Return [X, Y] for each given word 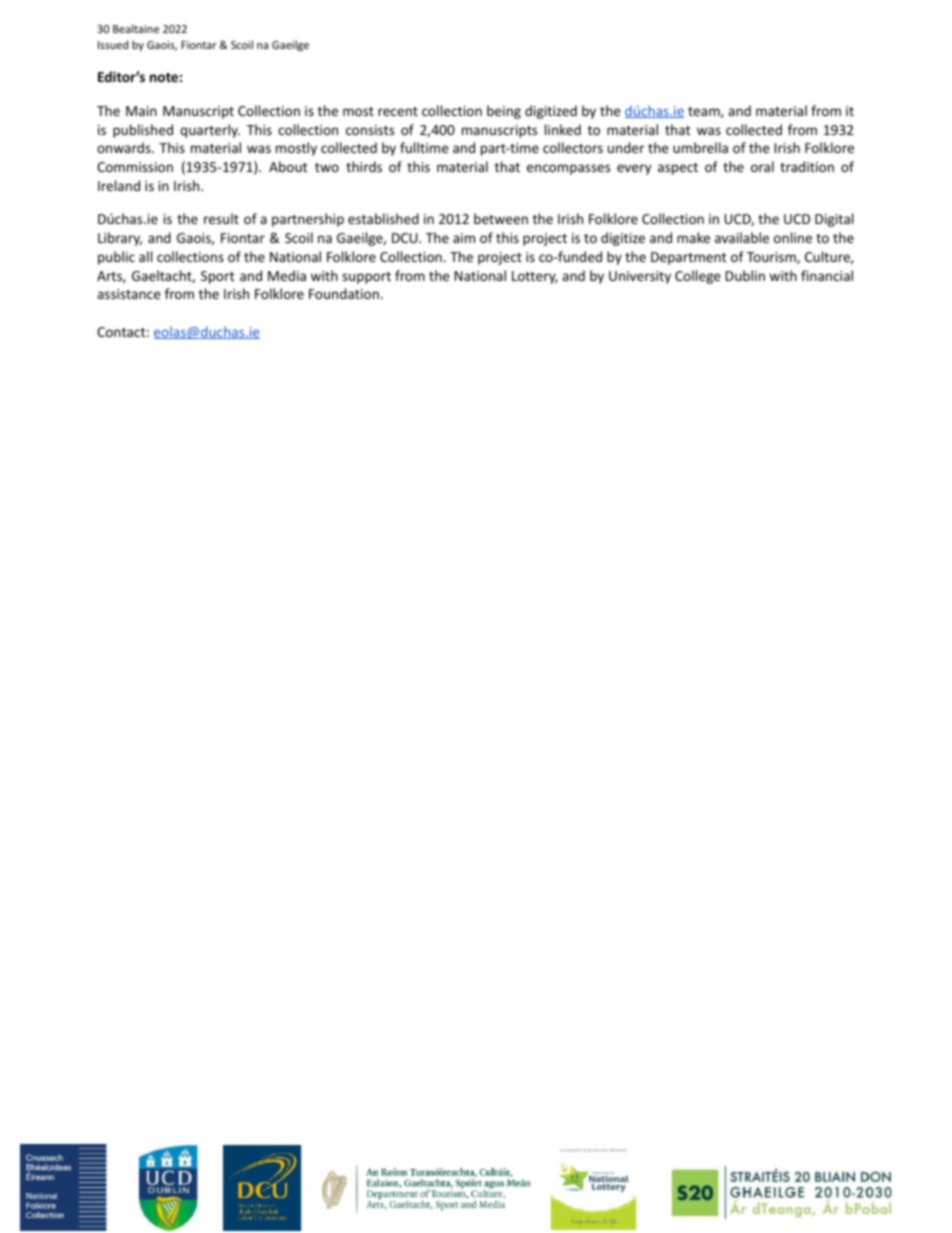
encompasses [568, 169]
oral [762, 166]
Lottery [535, 277]
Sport [217, 277]
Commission [135, 167]
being [504, 112]
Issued [113, 44]
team [705, 112]
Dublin [745, 275]
